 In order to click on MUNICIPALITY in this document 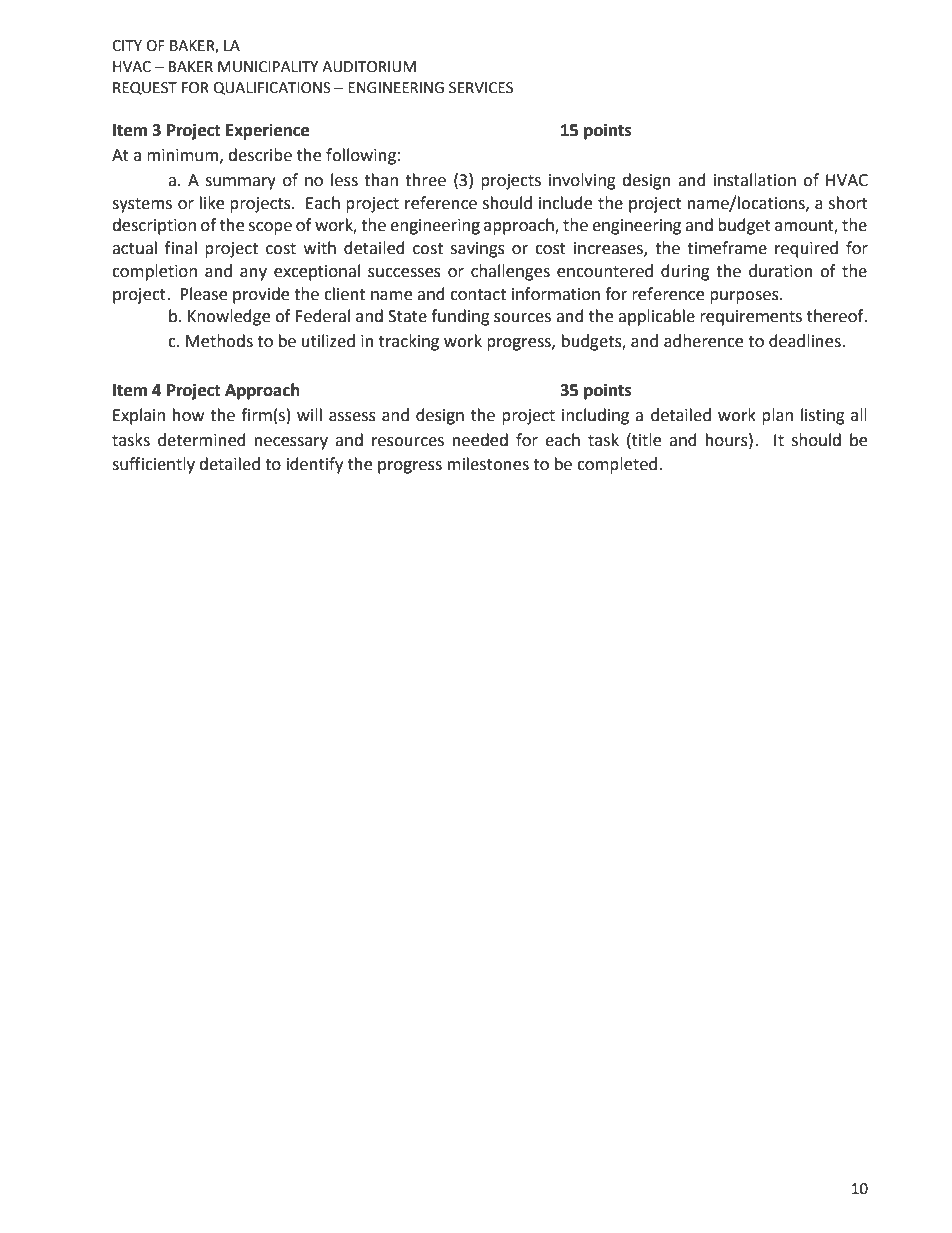, I will do `click(268, 67)`.
